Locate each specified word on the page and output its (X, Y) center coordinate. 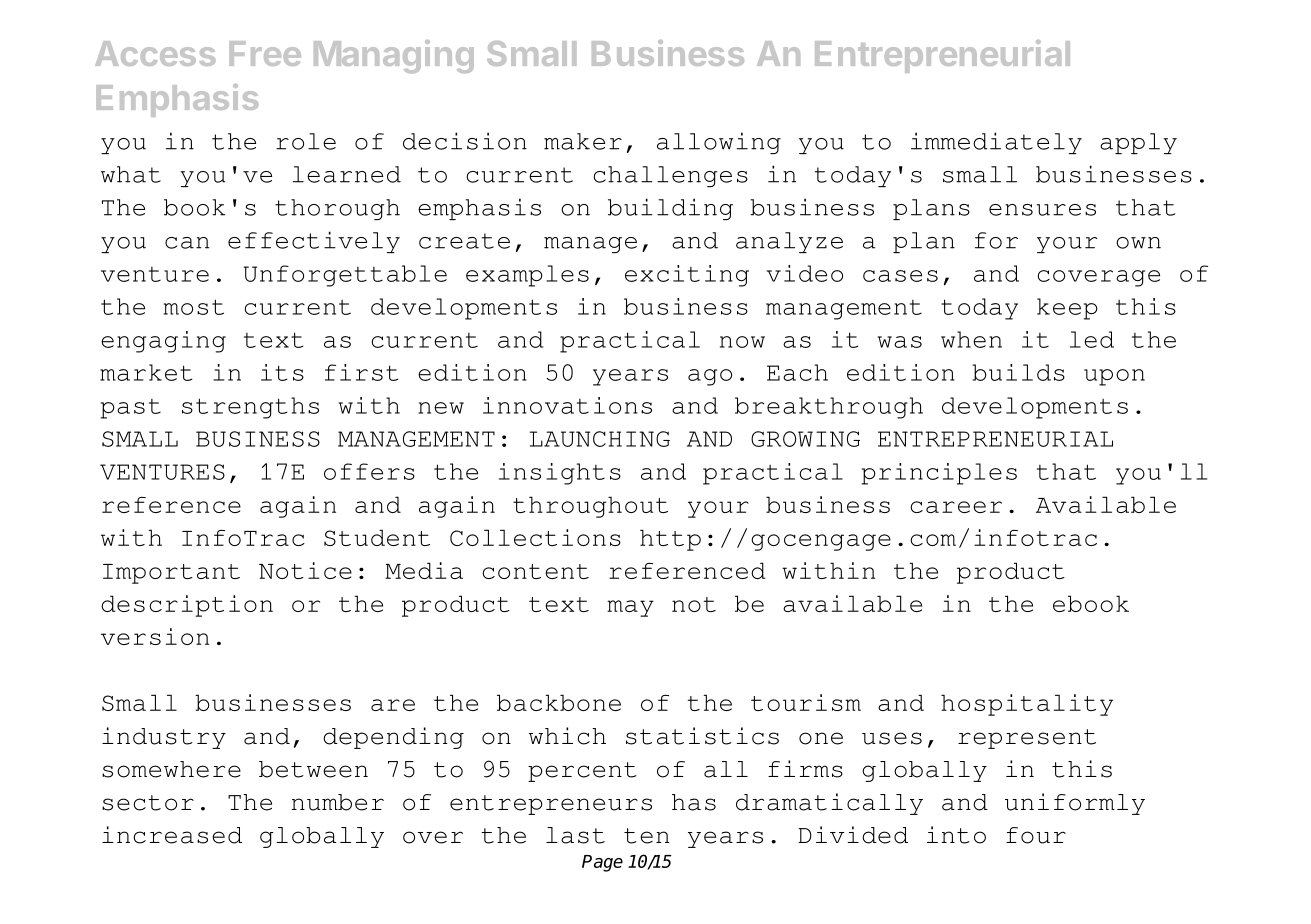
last (575, 835)
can (187, 243)
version (155, 636)
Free (265, 53)
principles (939, 474)
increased (172, 835)
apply (1138, 143)
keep (1067, 309)
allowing (719, 143)
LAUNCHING (600, 439)
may (630, 608)
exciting (687, 276)
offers (369, 471)
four (1036, 835)
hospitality (1027, 705)
